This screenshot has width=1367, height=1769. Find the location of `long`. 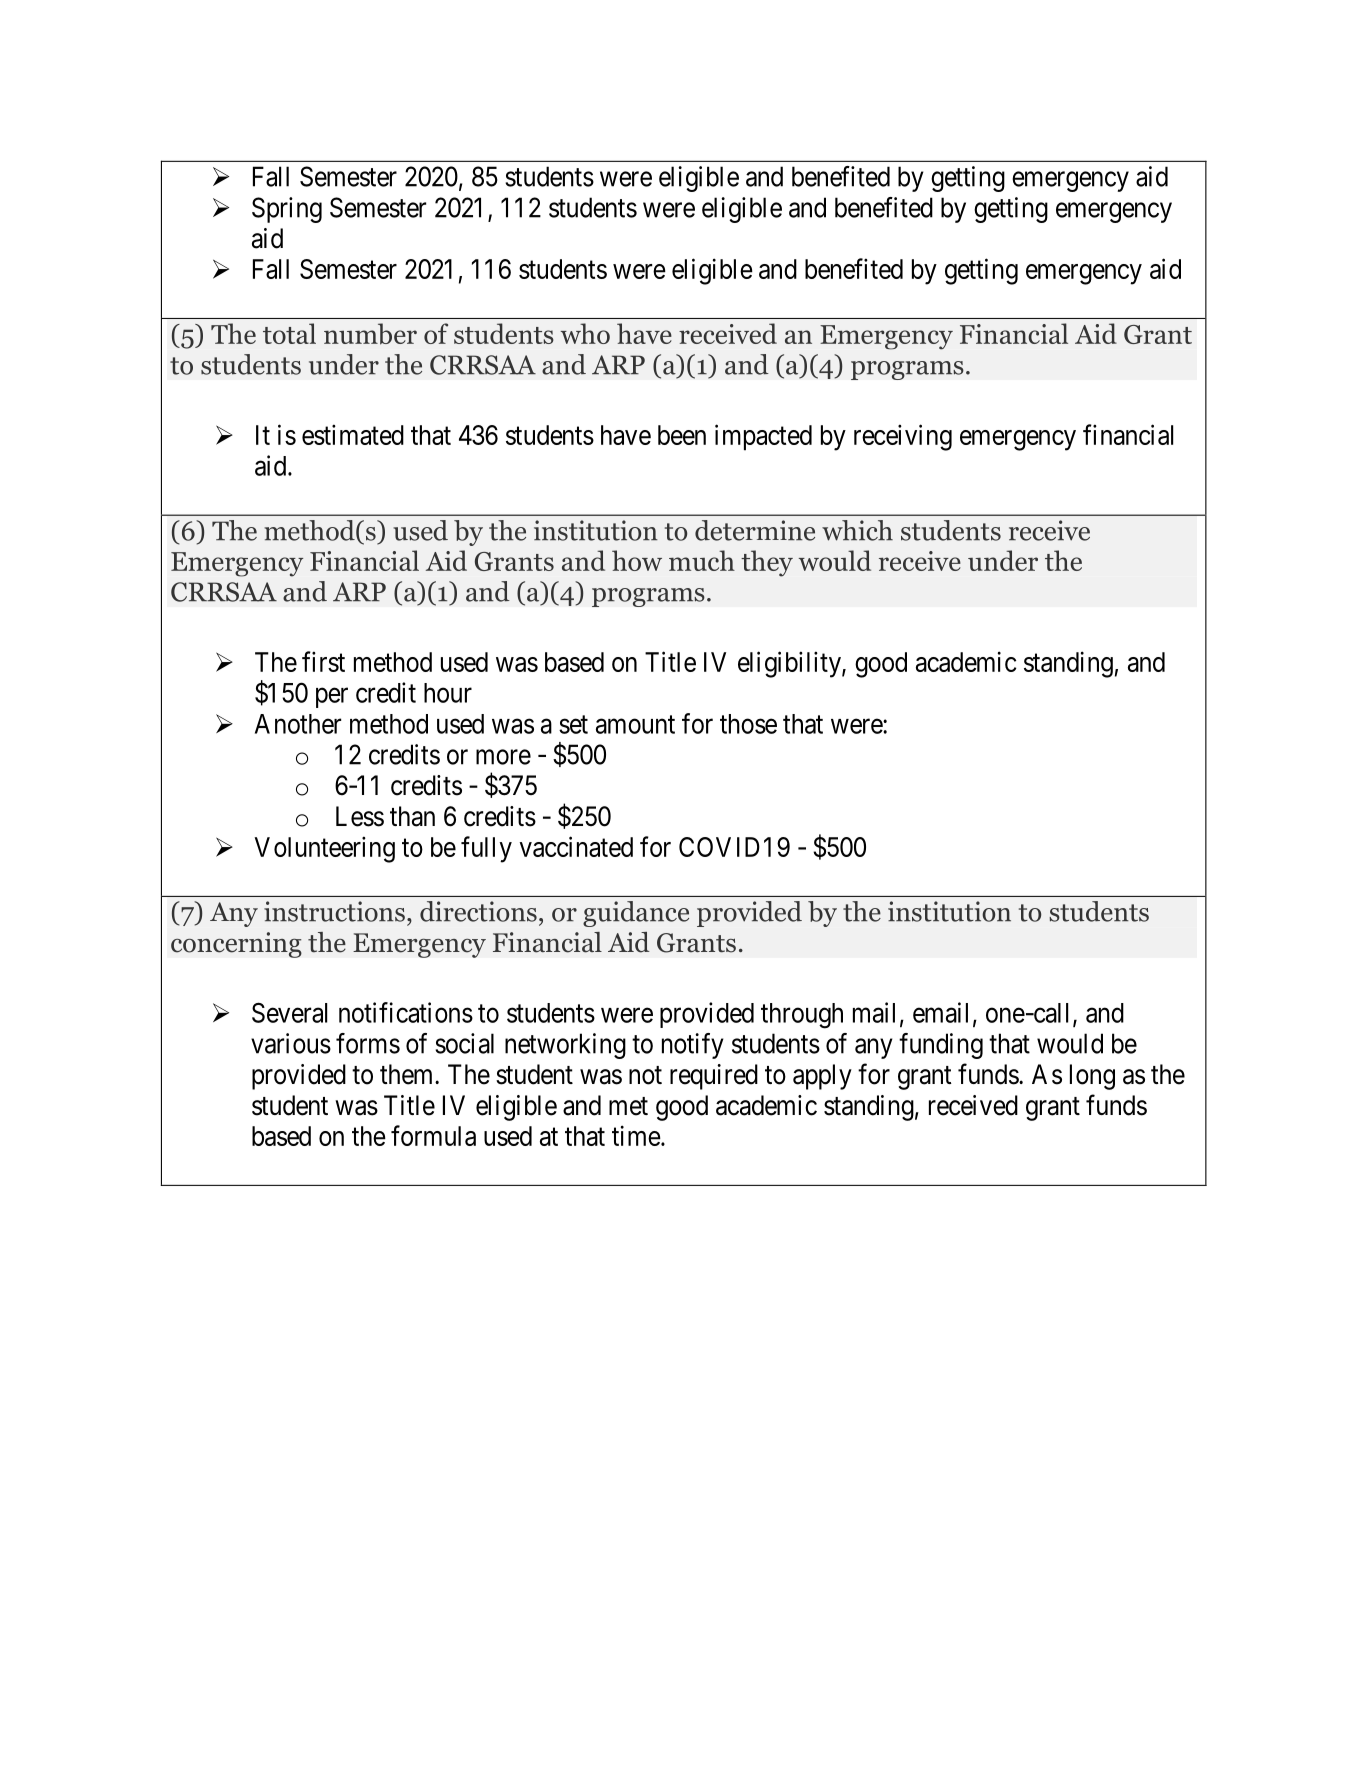

long is located at coordinates (1092, 1077).
